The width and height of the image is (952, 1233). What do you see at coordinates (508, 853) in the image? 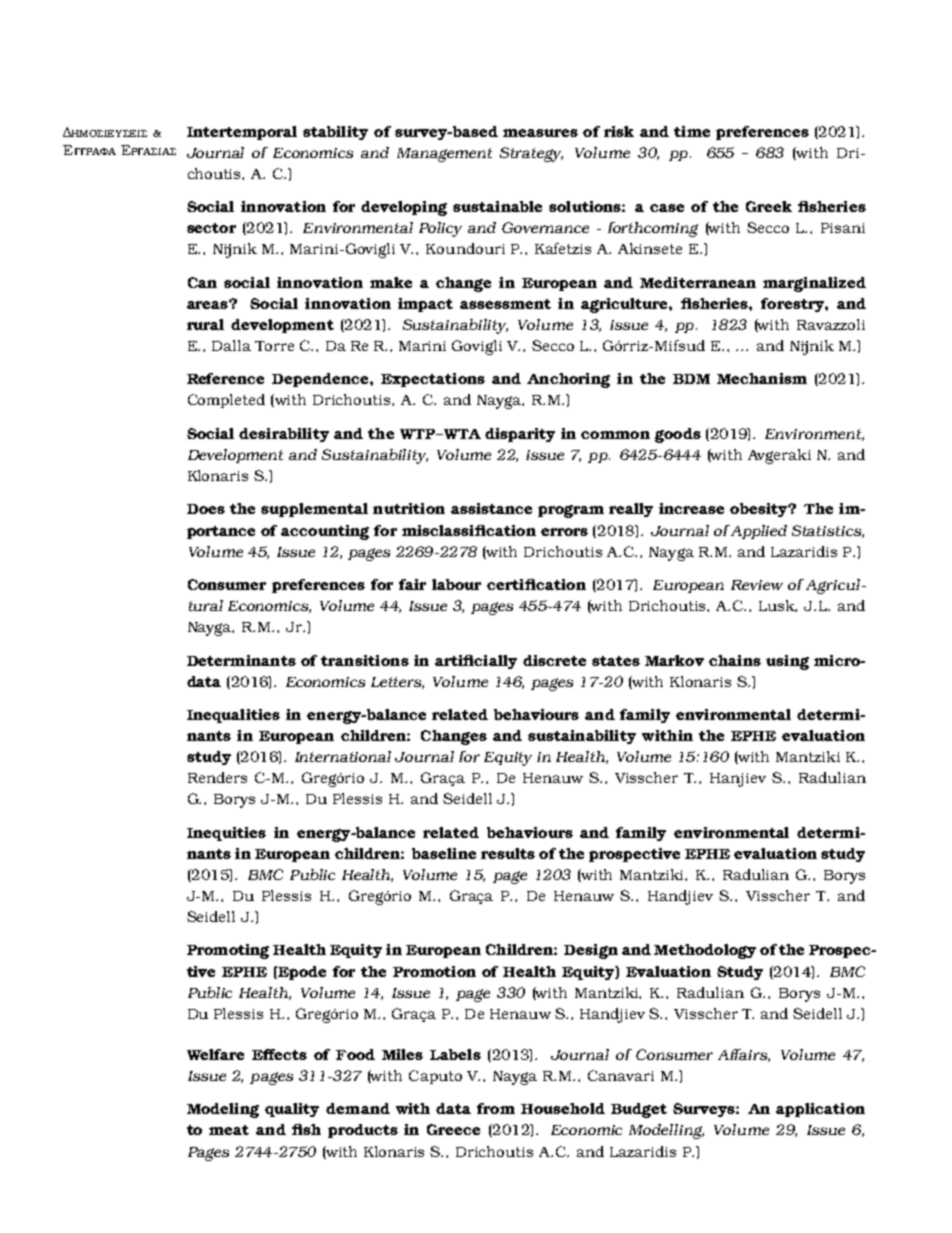
I see `results` at bounding box center [508, 853].
